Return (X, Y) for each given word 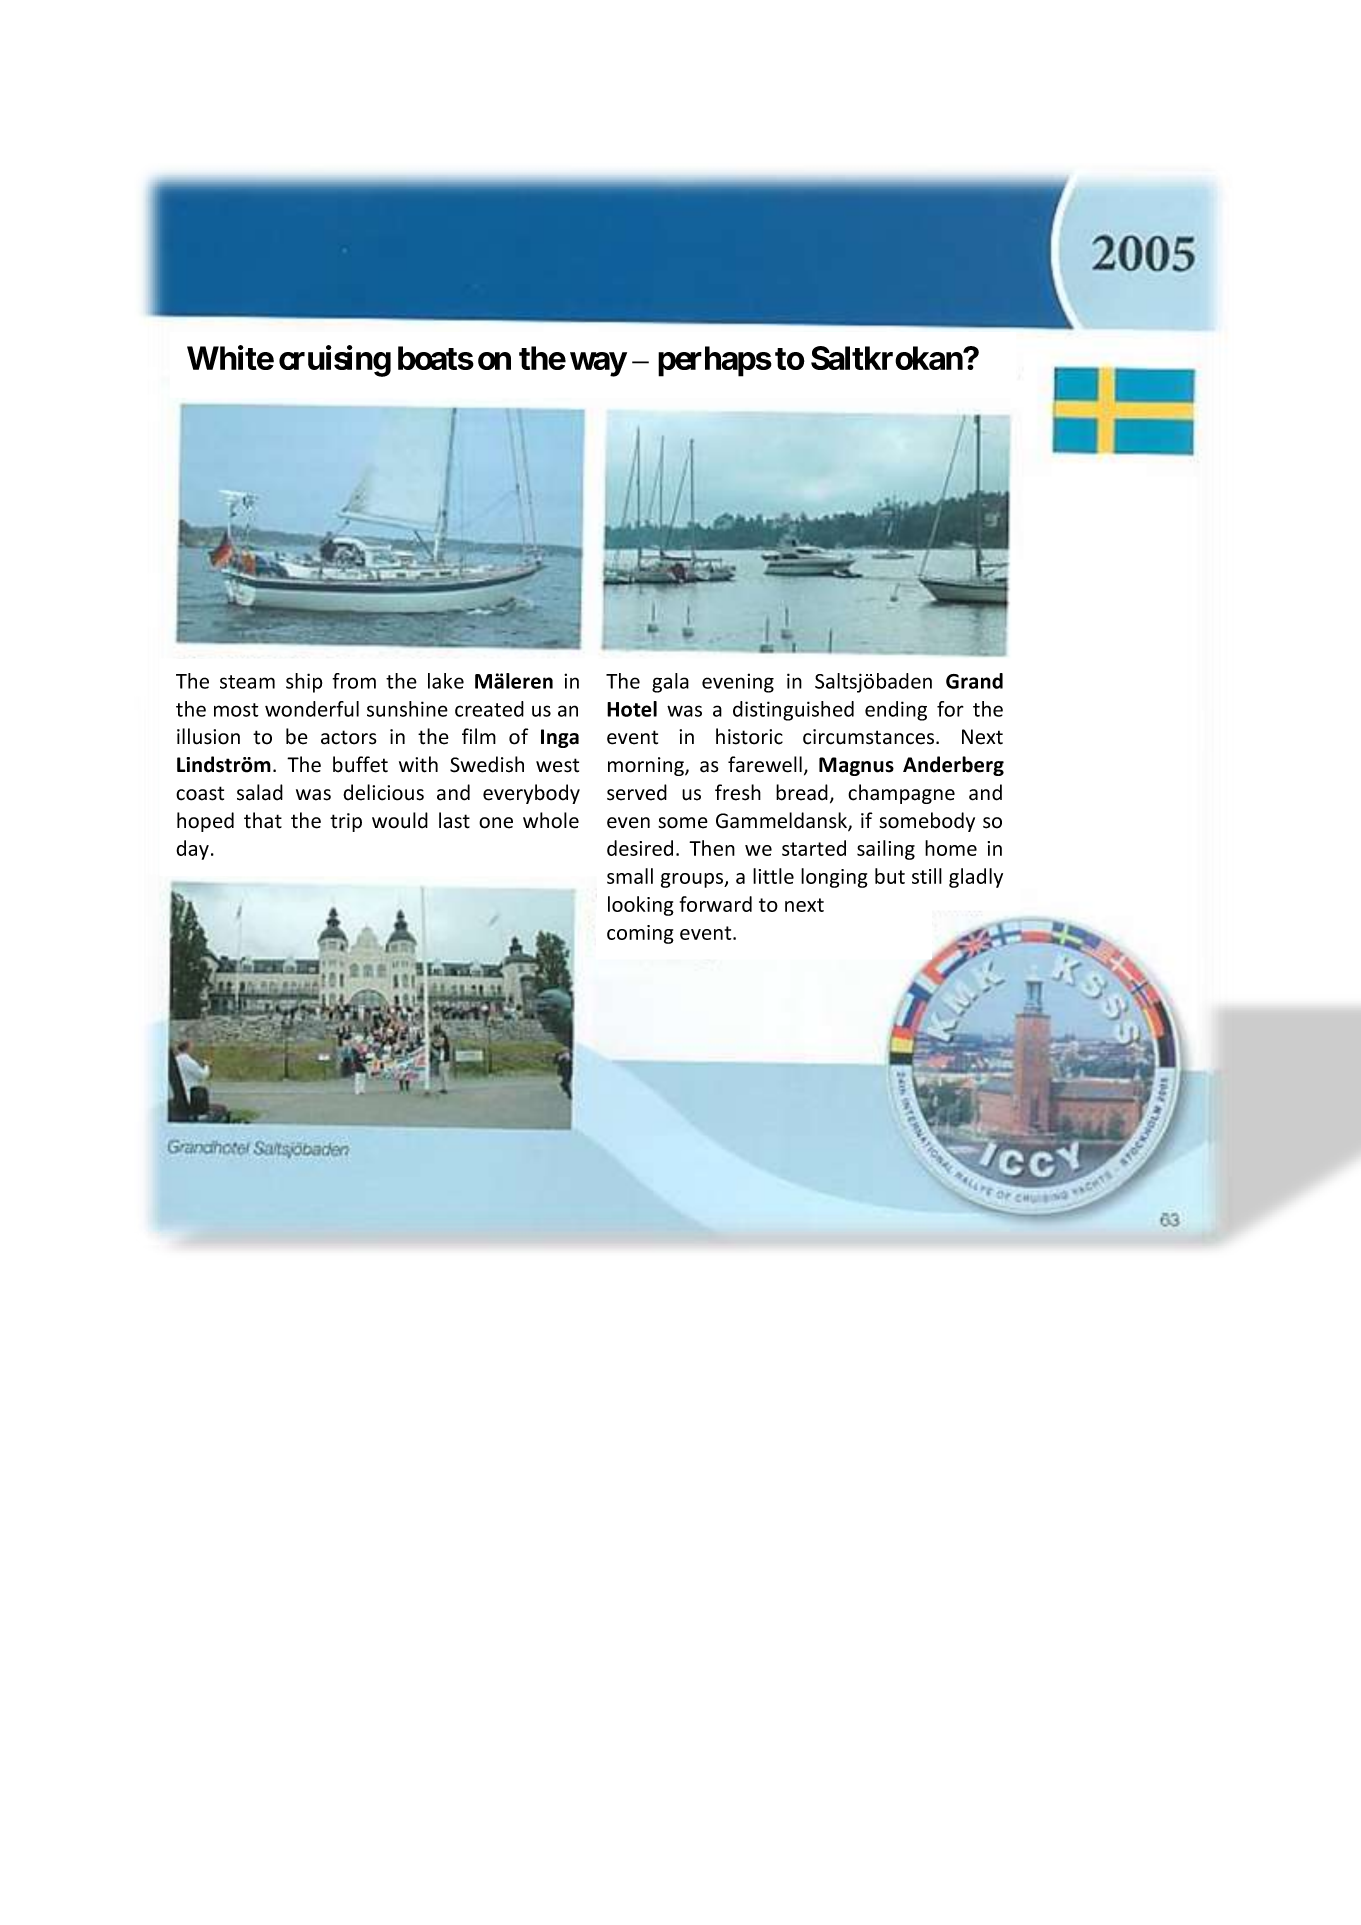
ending (896, 711)
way (598, 364)
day (192, 850)
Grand (974, 681)
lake (446, 681)
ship (304, 683)
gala (670, 683)
